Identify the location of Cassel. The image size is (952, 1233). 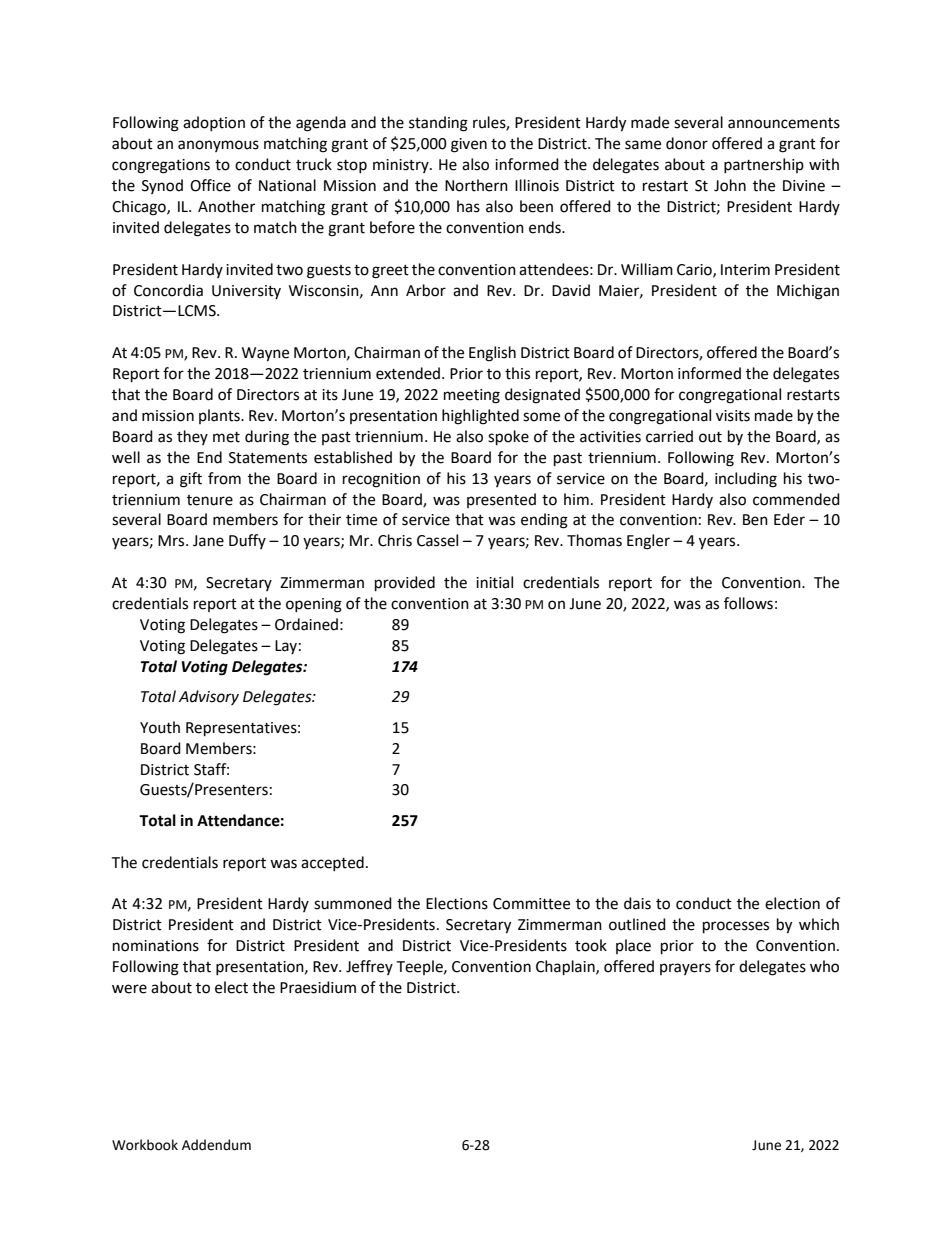
(437, 540).
